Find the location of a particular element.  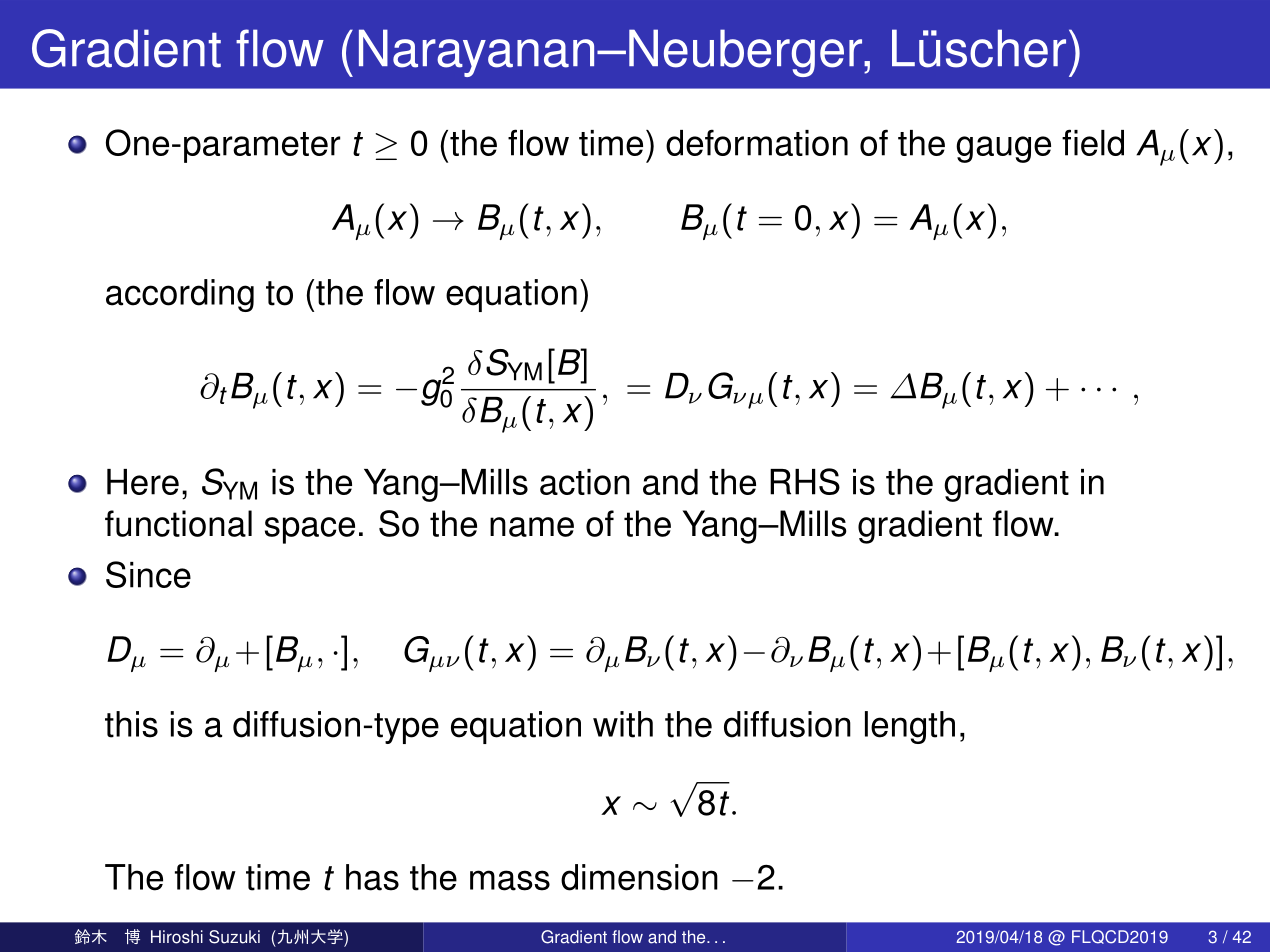

according is located at coordinates (180, 295).
